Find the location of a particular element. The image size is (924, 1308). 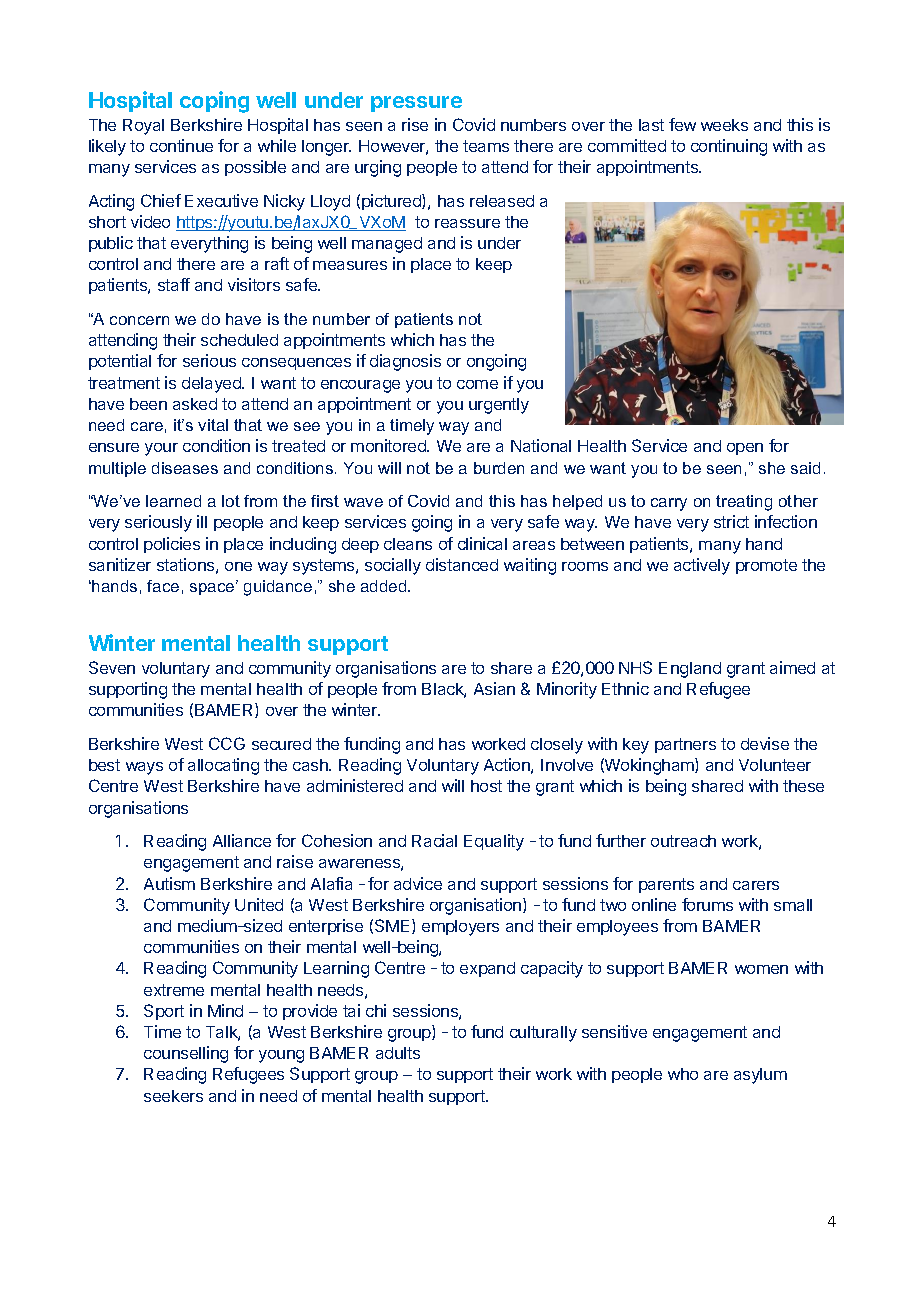

delayed is located at coordinates (212, 385).
